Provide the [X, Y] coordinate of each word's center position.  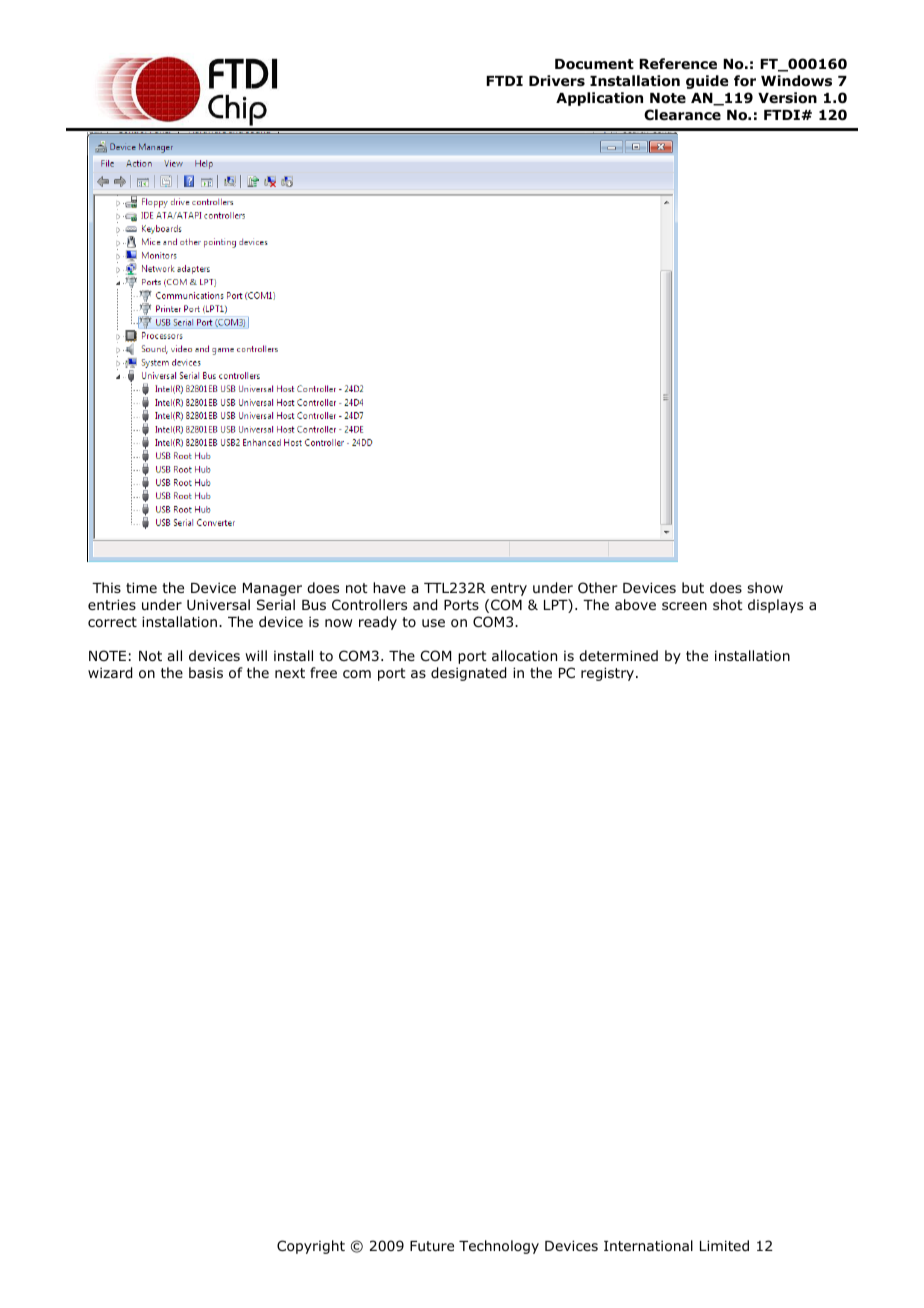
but [693, 587]
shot [728, 605]
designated [468, 674]
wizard [110, 673]
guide [707, 82]
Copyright [311, 1247]
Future [432, 1246]
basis [206, 672]
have [389, 587]
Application [599, 99]
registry [609, 674]
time [141, 587]
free [323, 672]
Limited [724, 1245]
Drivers [557, 81]
